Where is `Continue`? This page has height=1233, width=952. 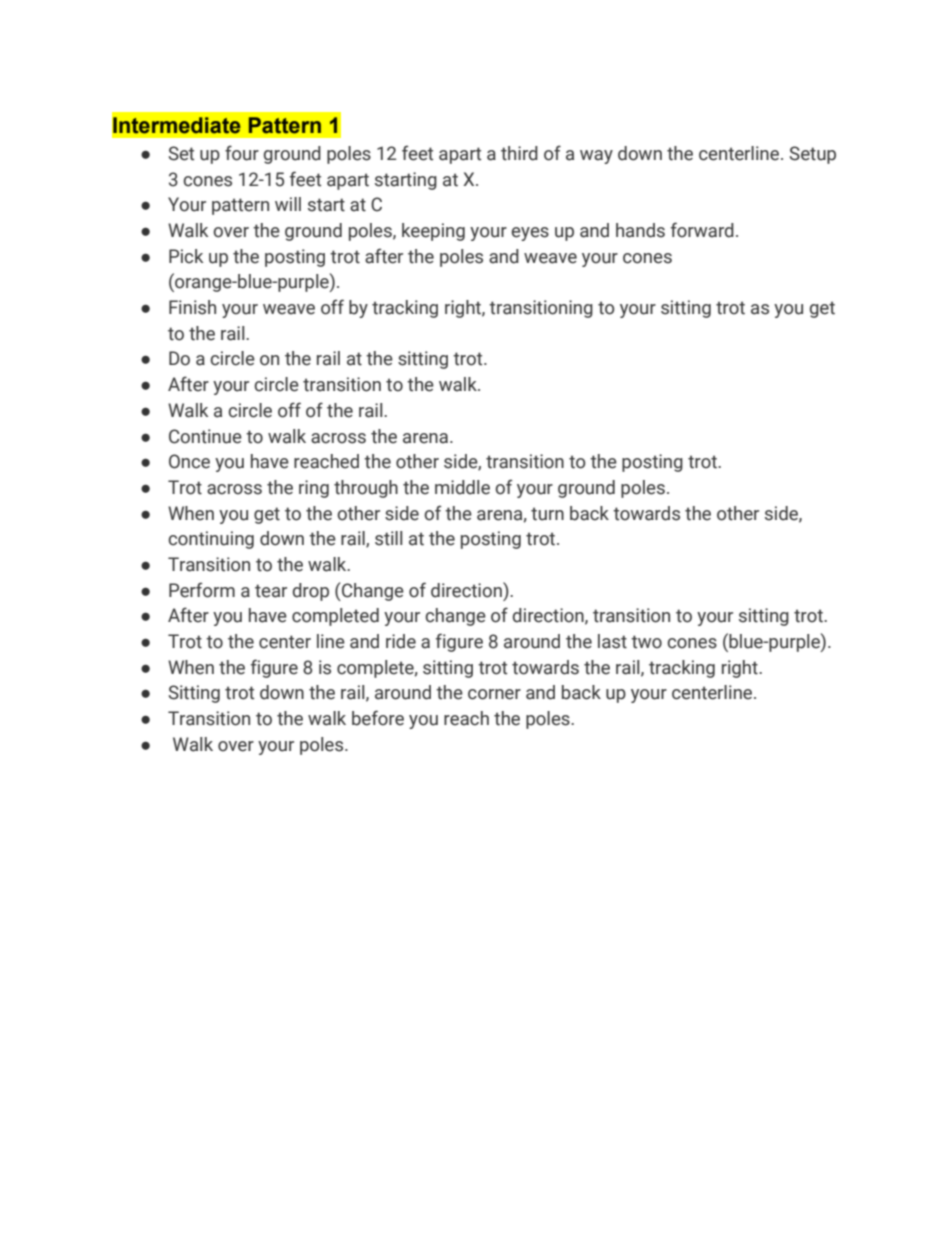 Continue is located at coordinates (205, 436).
